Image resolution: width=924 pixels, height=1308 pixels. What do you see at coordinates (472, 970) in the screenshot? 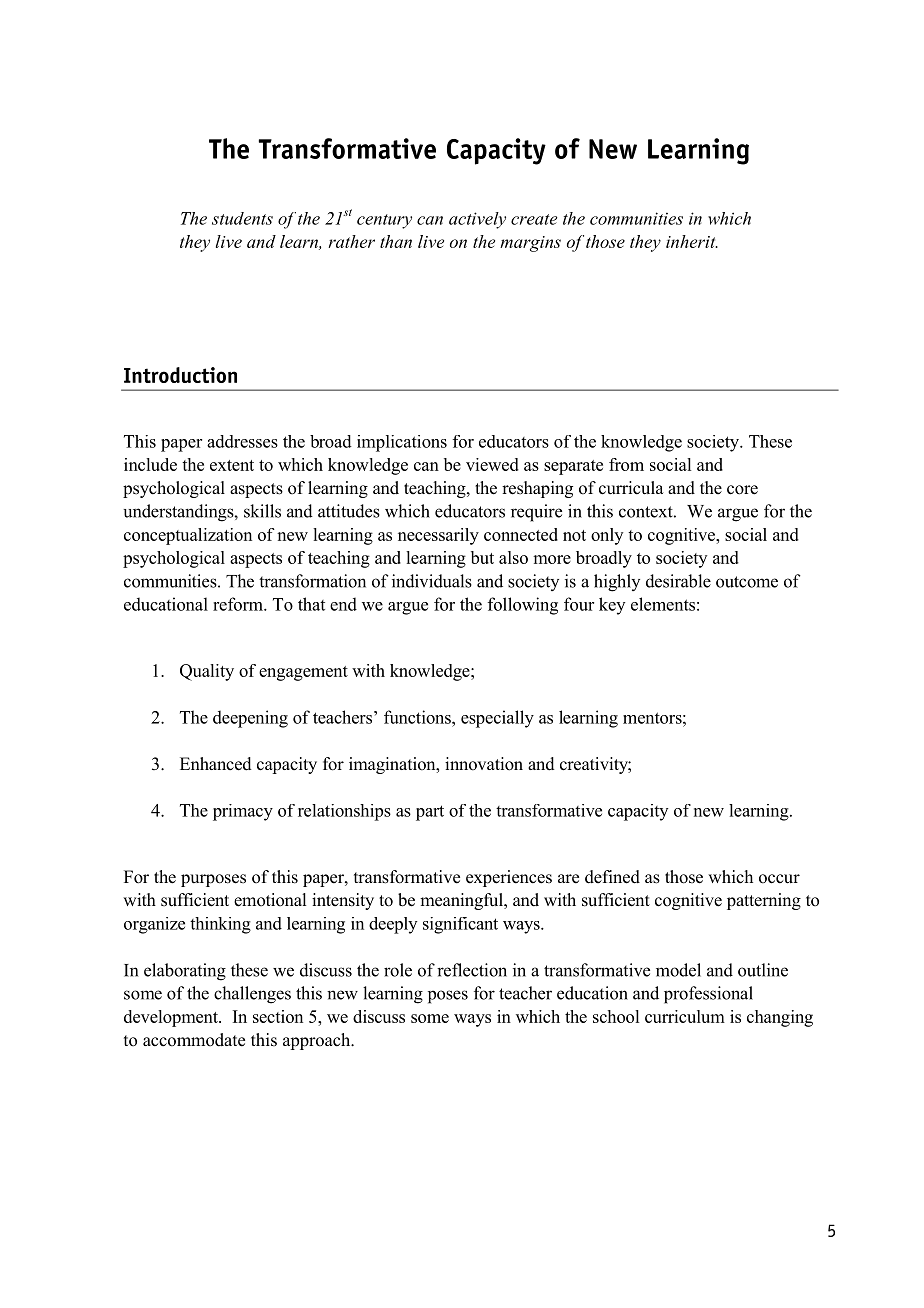
I see `reflection` at bounding box center [472, 970].
